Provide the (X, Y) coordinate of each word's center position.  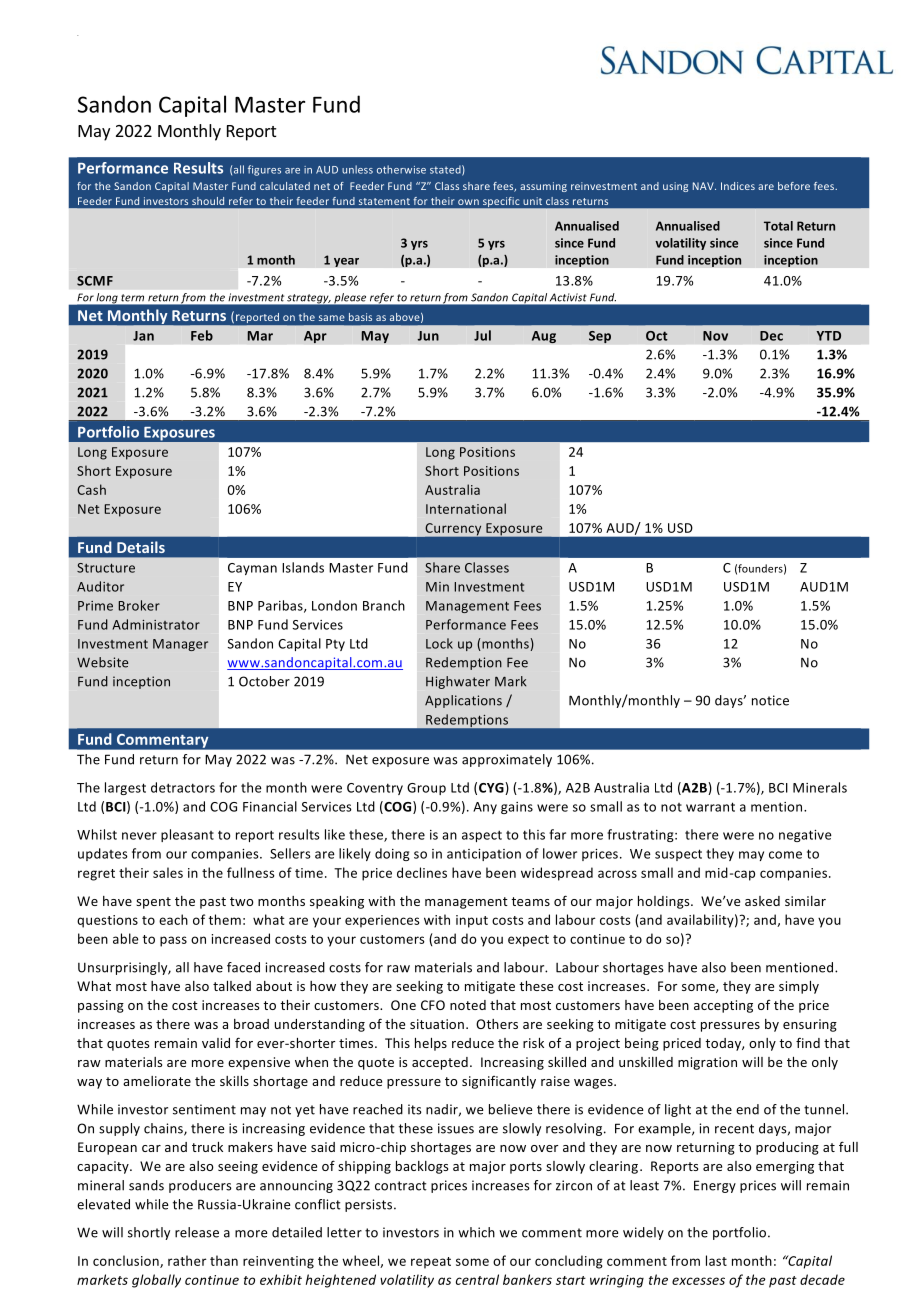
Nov (715, 336)
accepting (723, 1006)
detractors (183, 787)
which (476, 1232)
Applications (463, 701)
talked (232, 986)
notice (770, 700)
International (466, 508)
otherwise (401, 169)
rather (187, 1260)
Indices (738, 186)
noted (468, 1005)
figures (264, 170)
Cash (91, 489)
